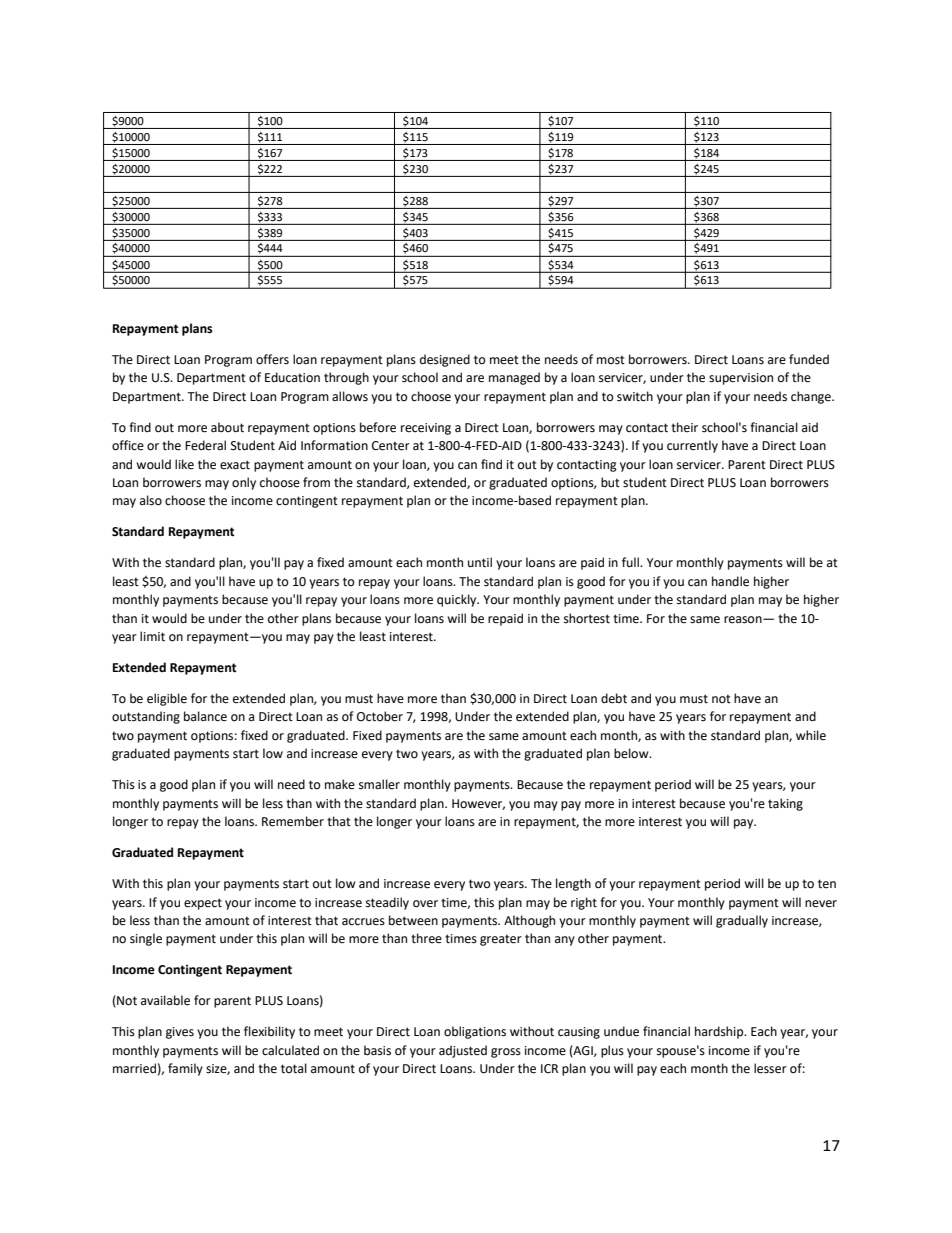  What do you see at coordinates (180, 1033) in the document?
I see `gives` at bounding box center [180, 1033].
